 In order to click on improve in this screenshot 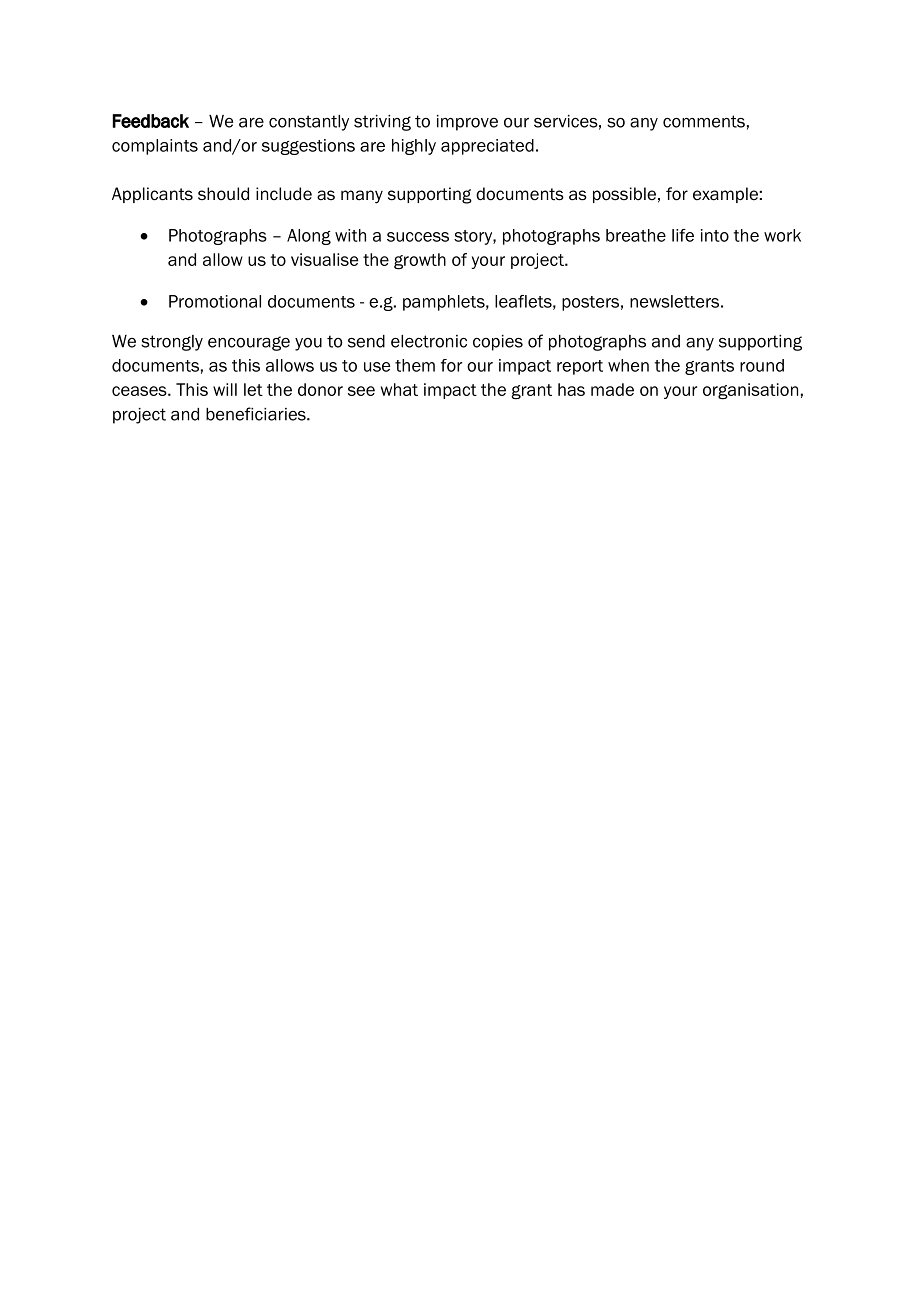, I will do `click(467, 123)`.
